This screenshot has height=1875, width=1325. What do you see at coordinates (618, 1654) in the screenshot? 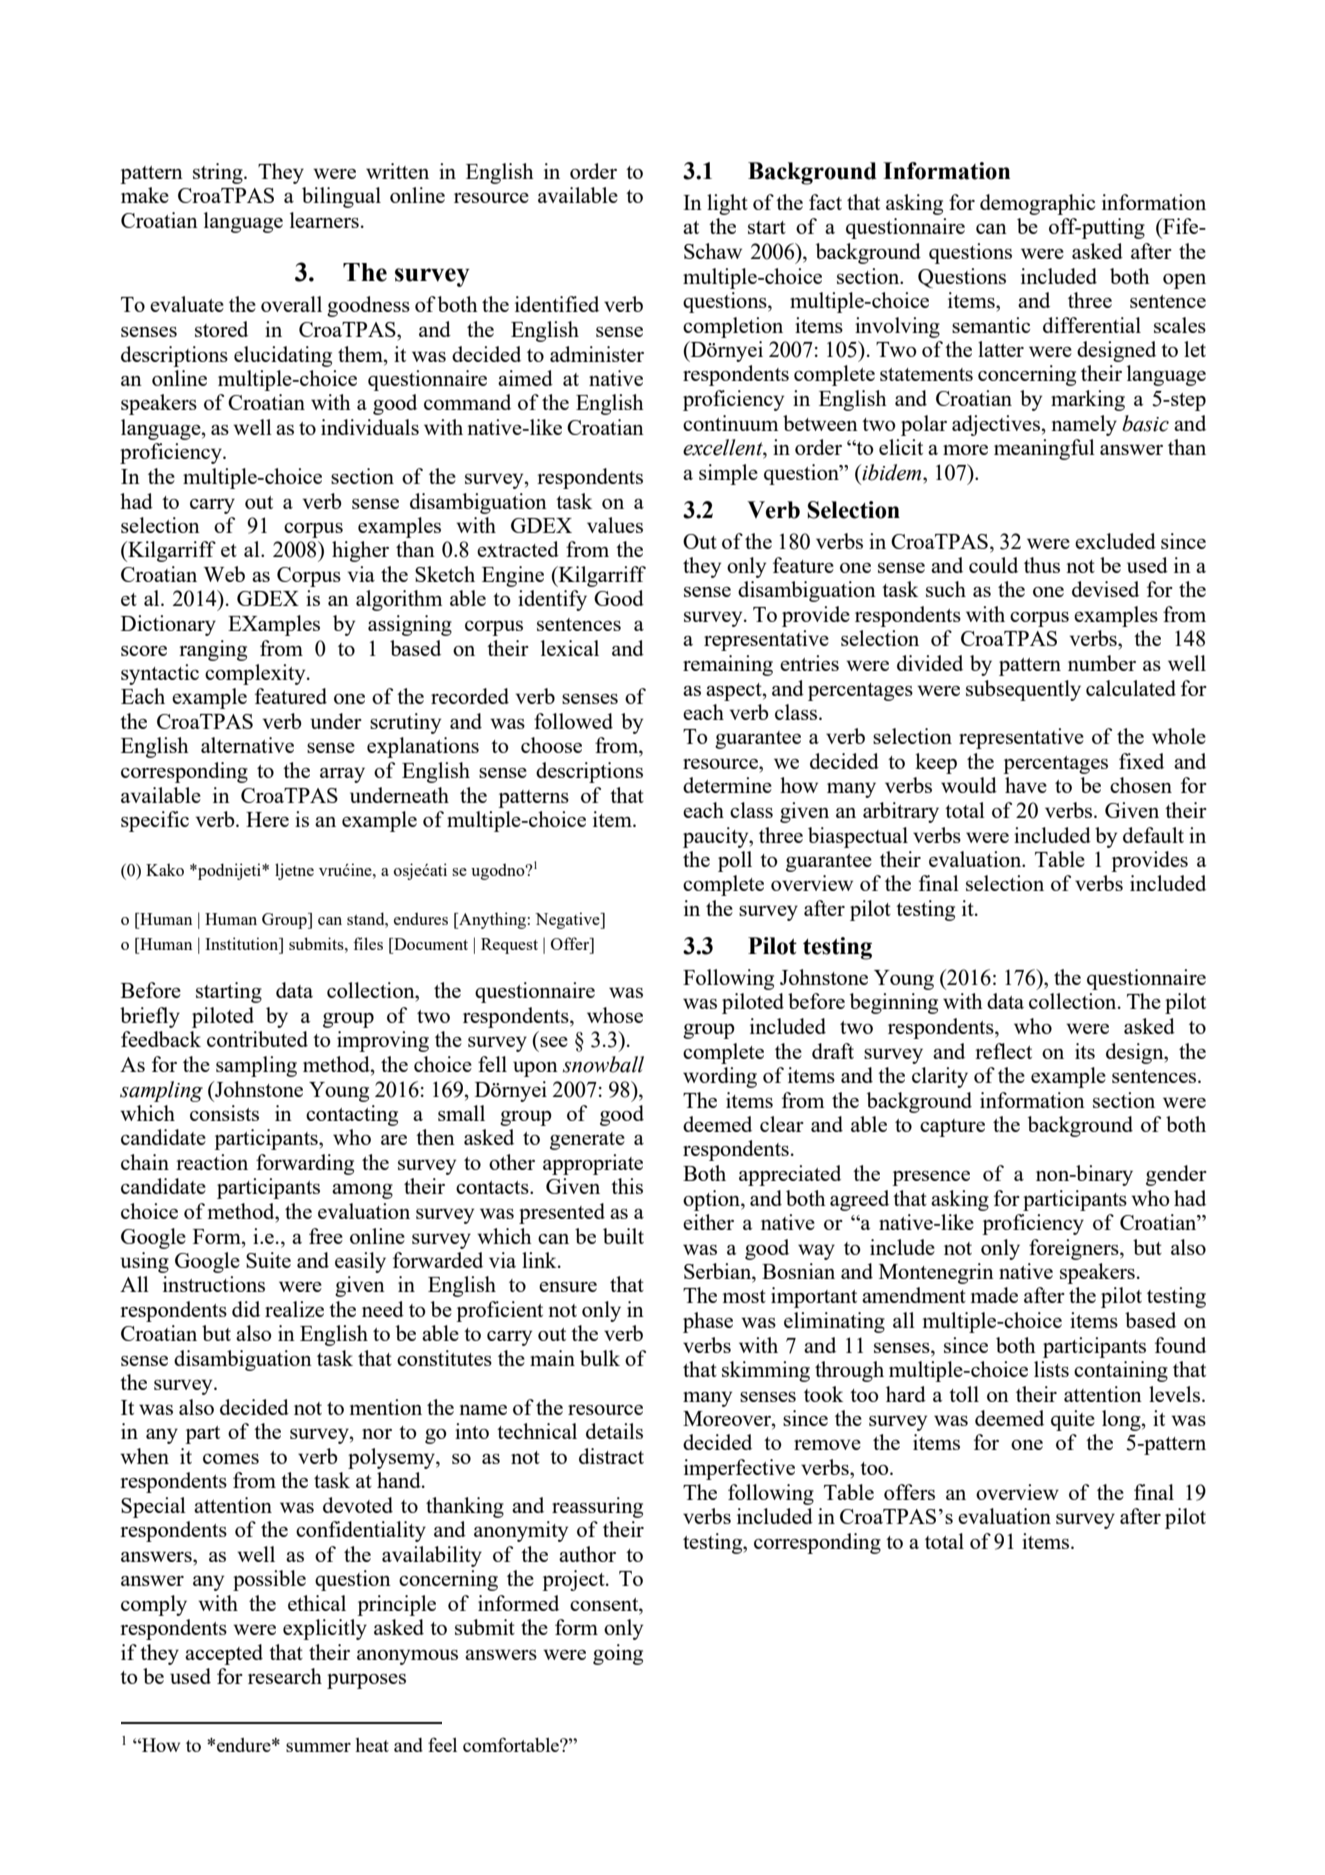
I see `going` at bounding box center [618, 1654].
